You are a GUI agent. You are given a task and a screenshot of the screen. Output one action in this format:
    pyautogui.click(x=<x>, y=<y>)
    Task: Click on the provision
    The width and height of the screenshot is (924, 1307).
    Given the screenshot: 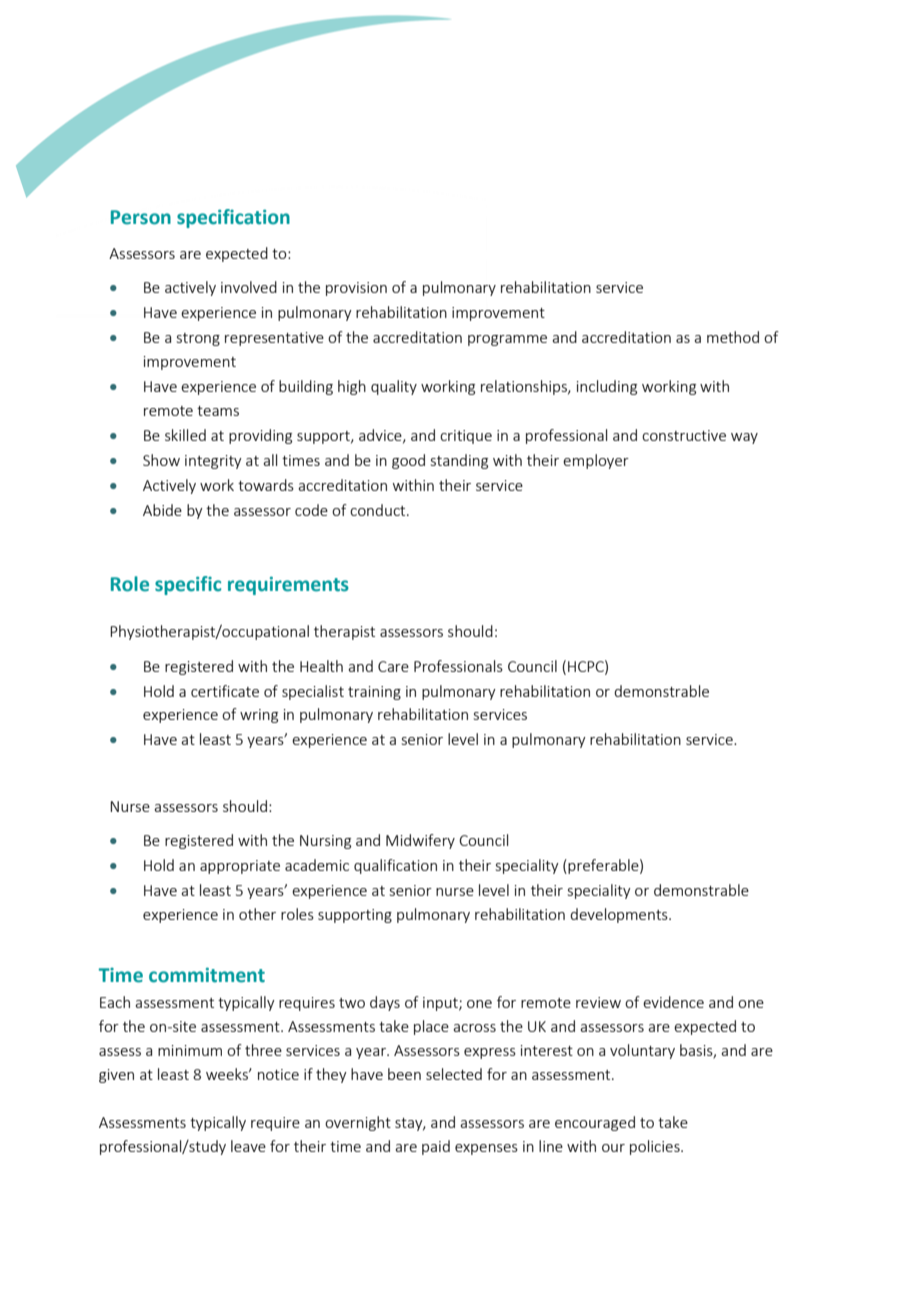 What is the action you would take?
    pyautogui.click(x=356, y=289)
